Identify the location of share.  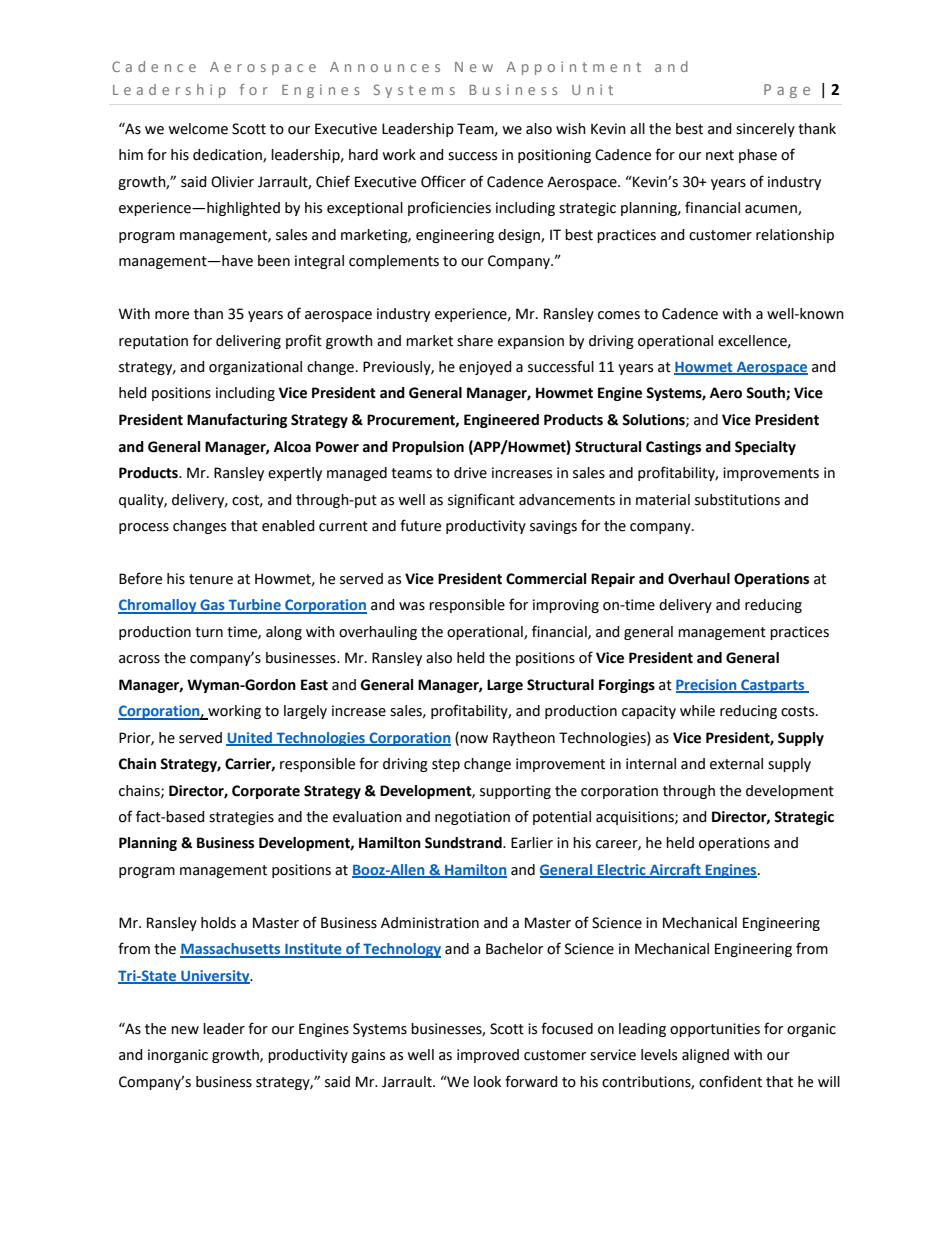
(475, 341).
